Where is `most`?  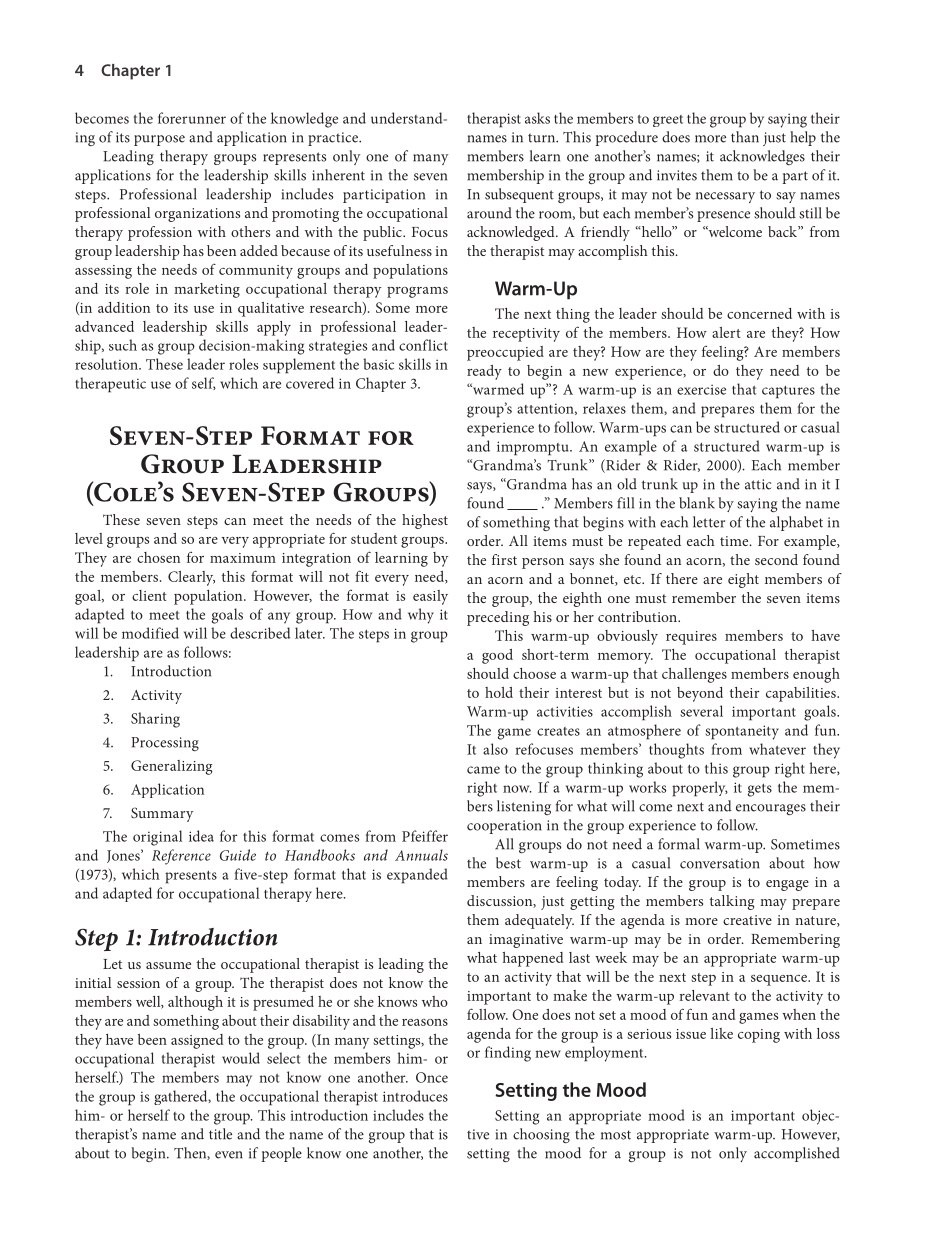
most is located at coordinates (616, 1135).
